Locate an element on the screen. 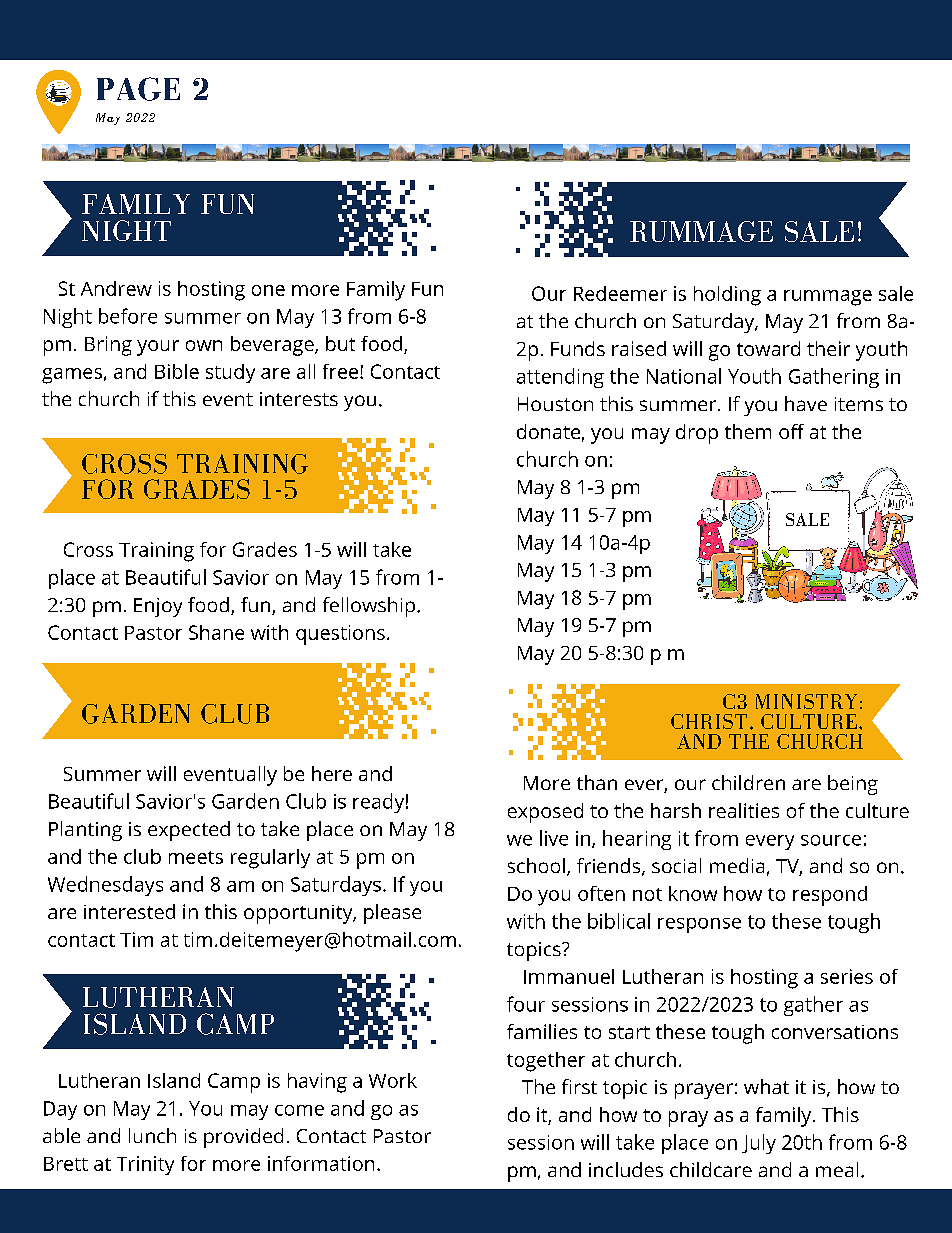 This screenshot has width=952, height=1233. fellowship is located at coordinates (369, 607).
